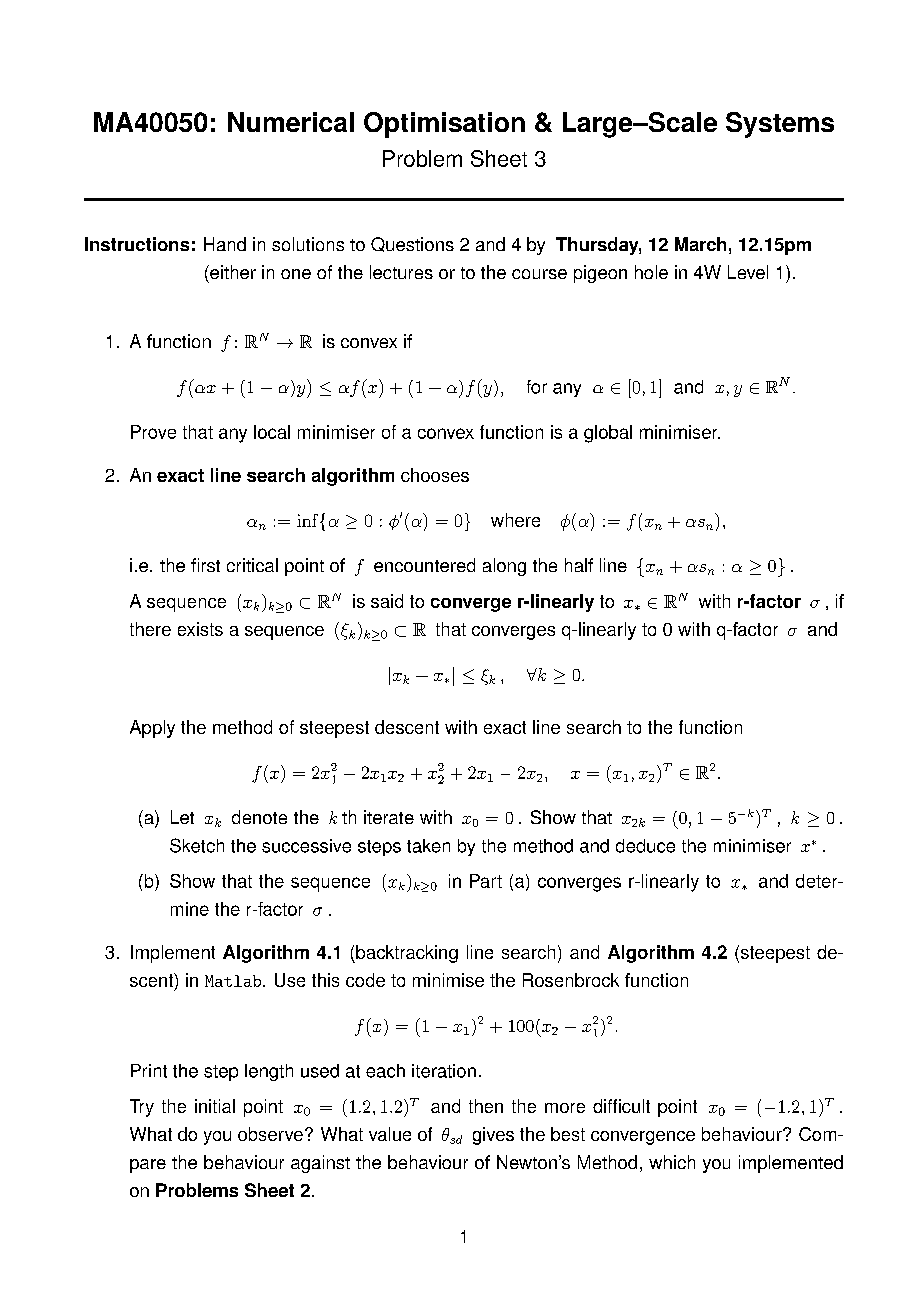 This screenshot has width=924, height=1308. Describe the element at coordinates (272, 432) in the screenshot. I see `local` at that location.
